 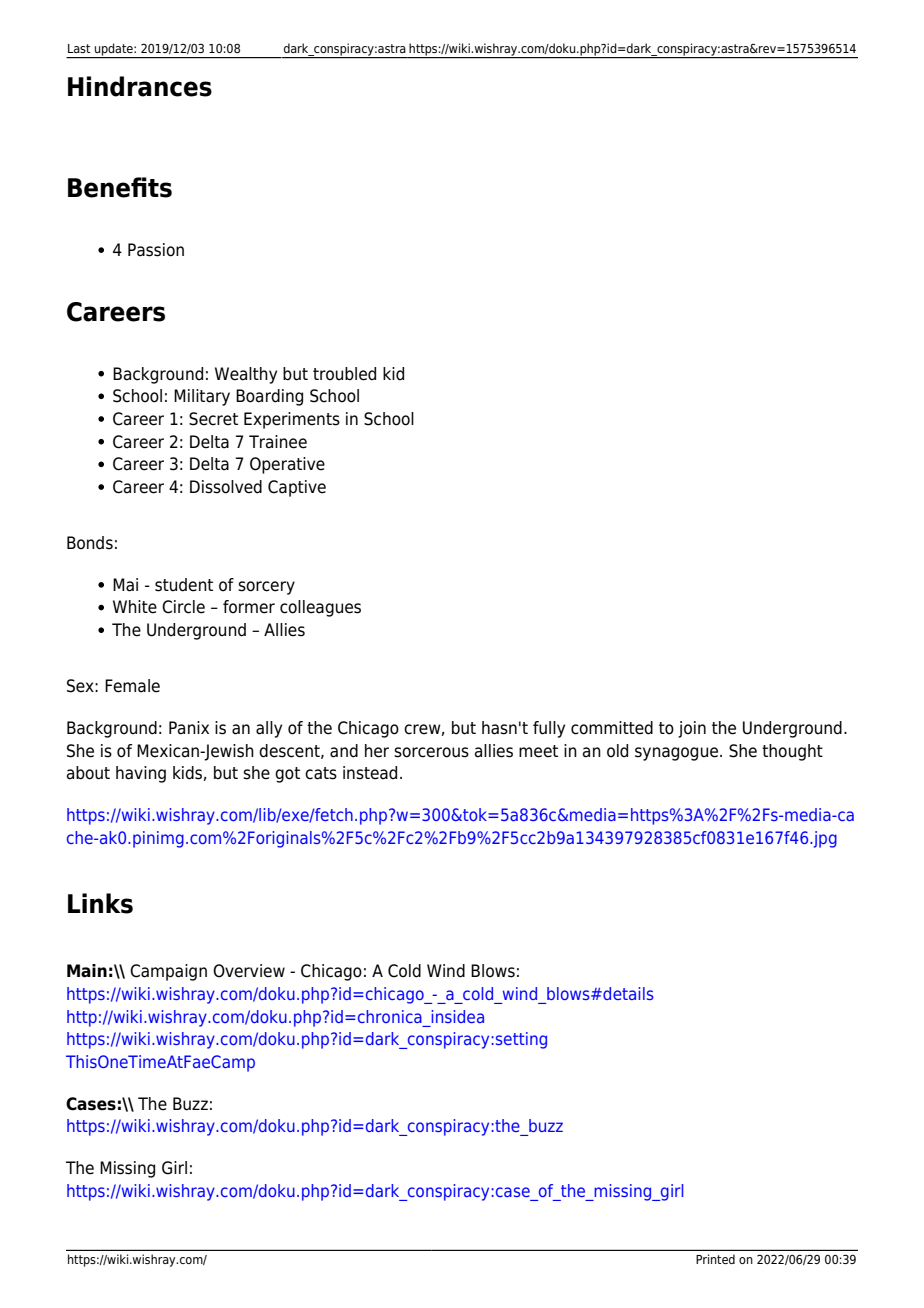 What do you see at coordinates (297, 488) in the screenshot?
I see `Captive` at bounding box center [297, 488].
